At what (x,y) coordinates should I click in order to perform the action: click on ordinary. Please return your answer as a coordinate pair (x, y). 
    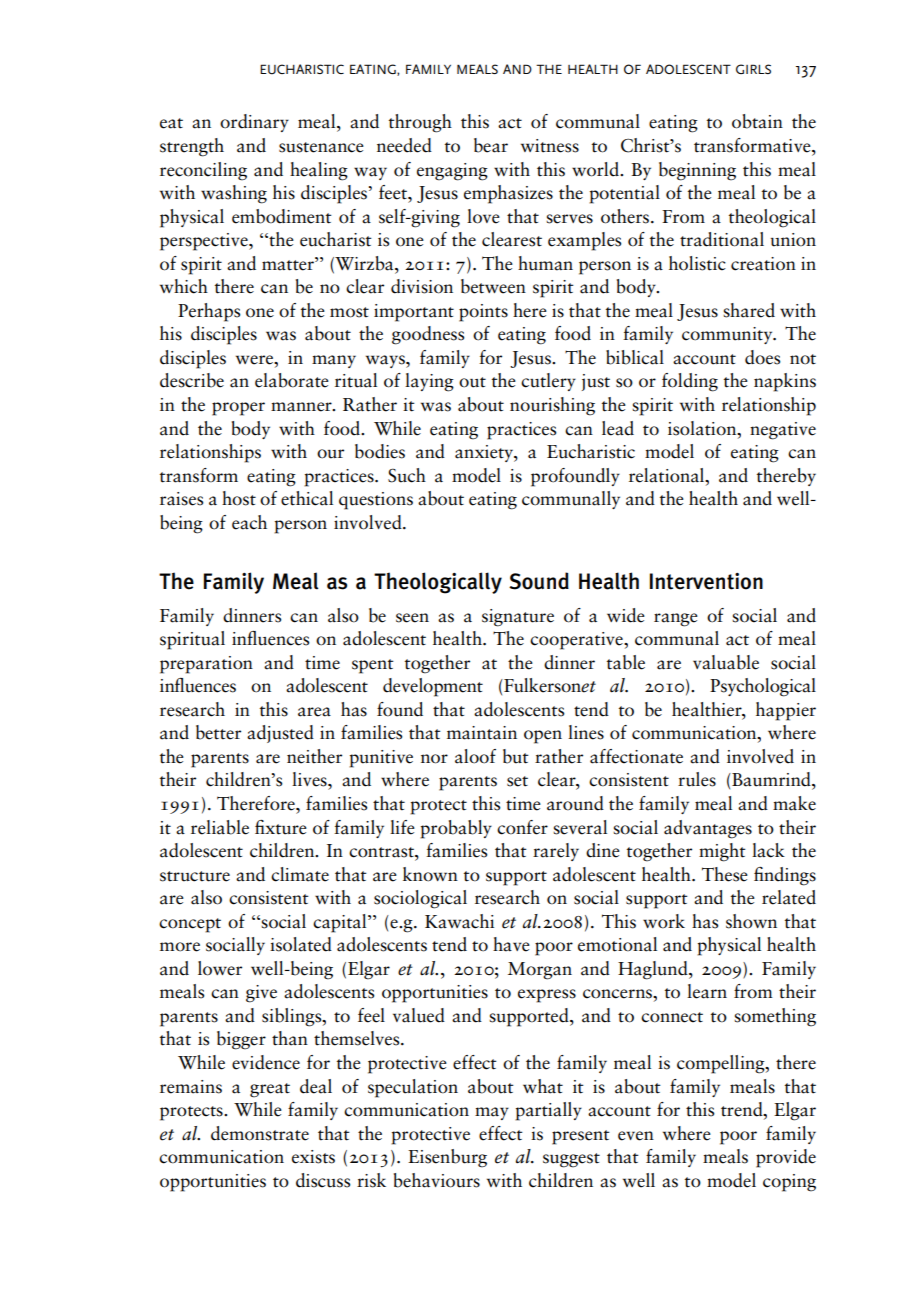
    Looking at the image, I should click on (254, 123).
